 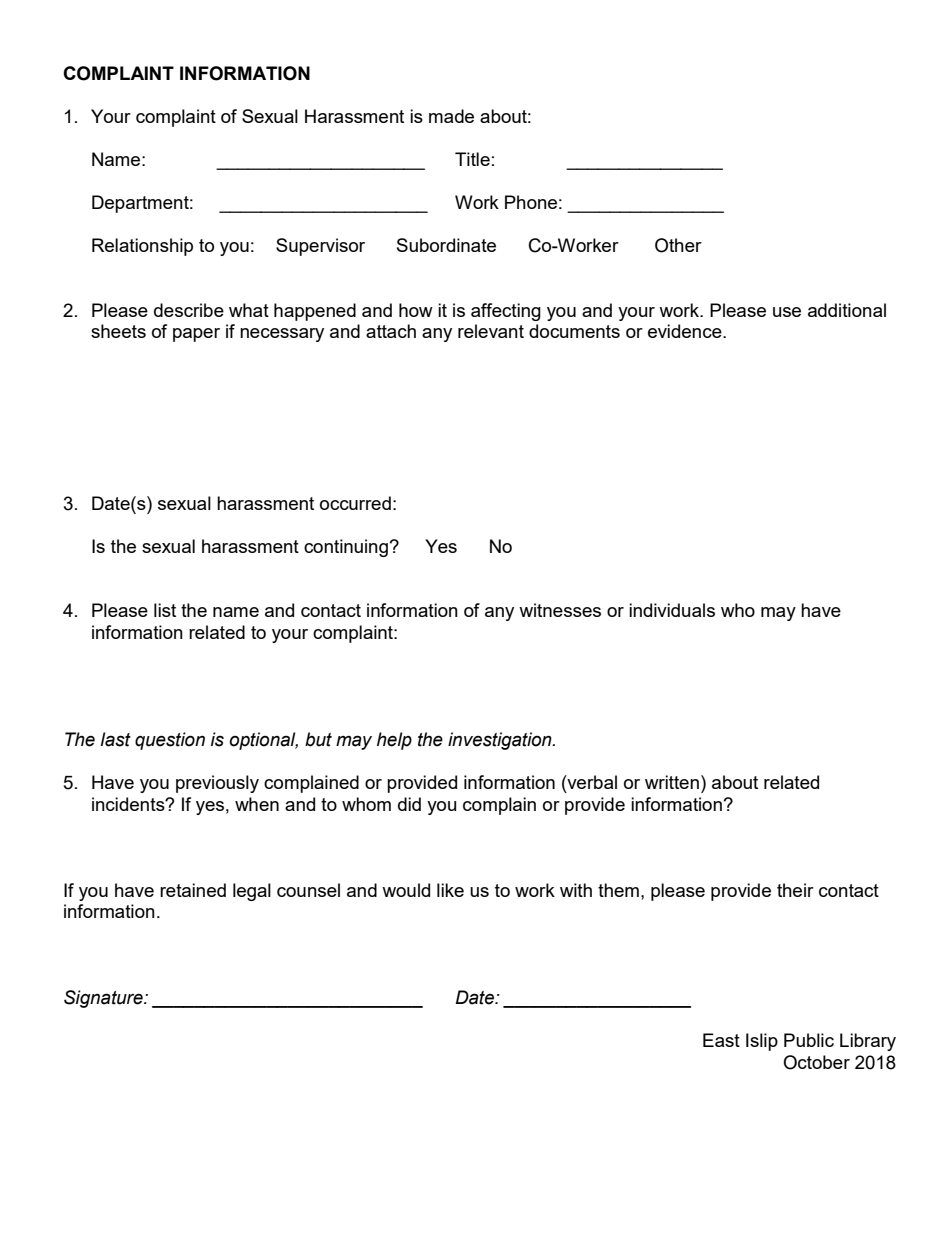 What do you see at coordinates (142, 247) in the document?
I see `Relationship` at bounding box center [142, 247].
